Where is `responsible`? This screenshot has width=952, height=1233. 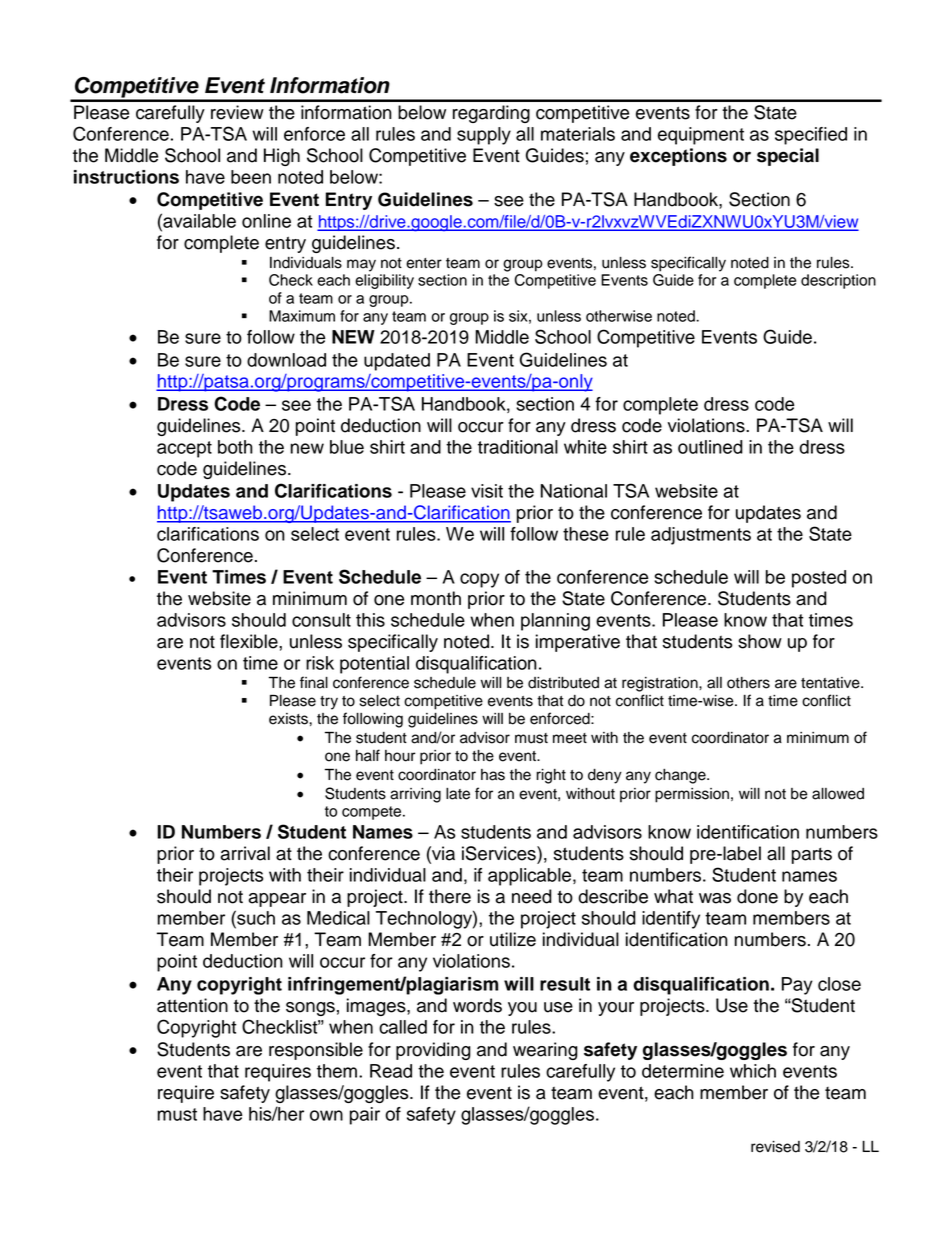
responsible is located at coordinates (316, 1051).
